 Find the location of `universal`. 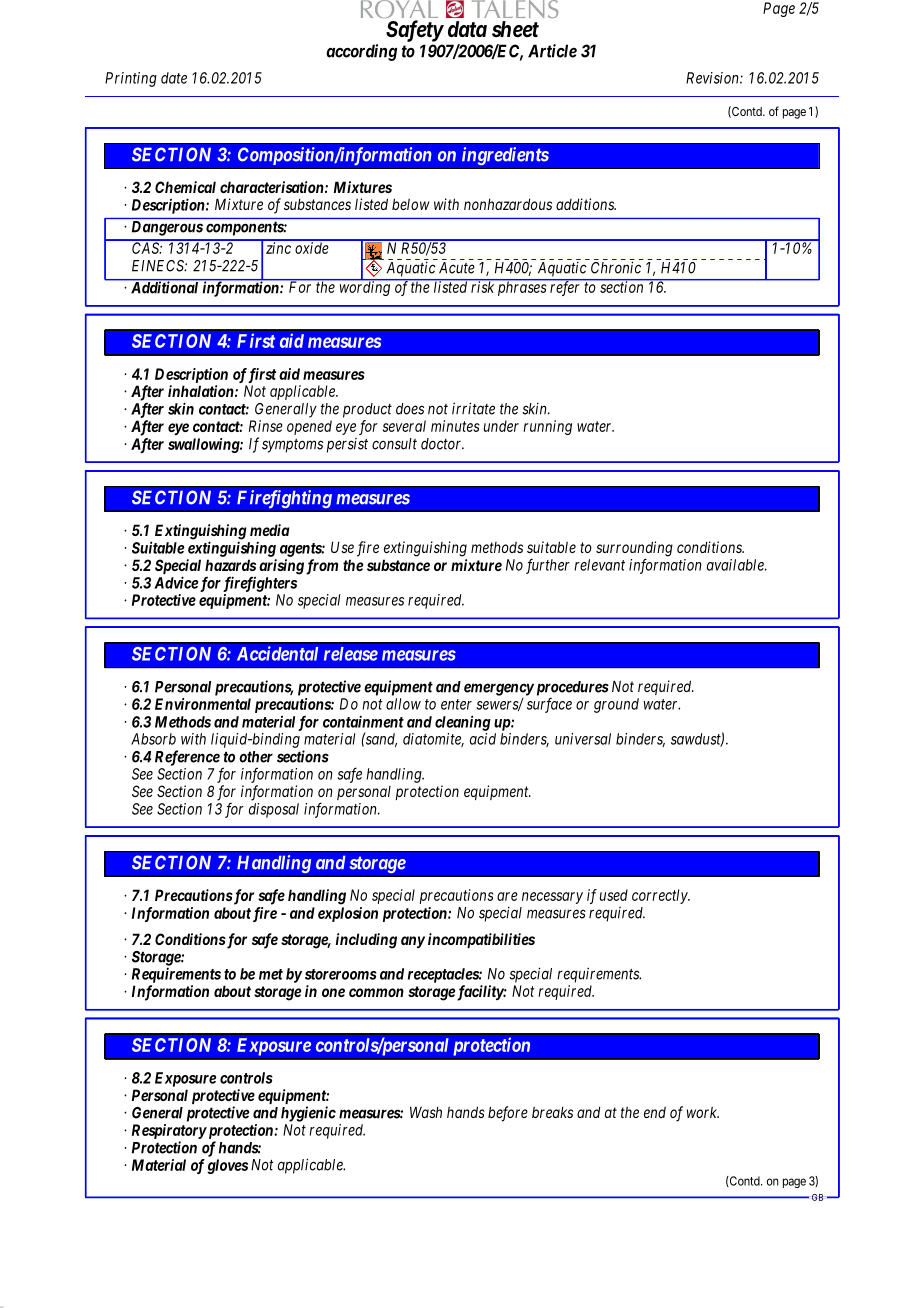

universal is located at coordinates (583, 739).
